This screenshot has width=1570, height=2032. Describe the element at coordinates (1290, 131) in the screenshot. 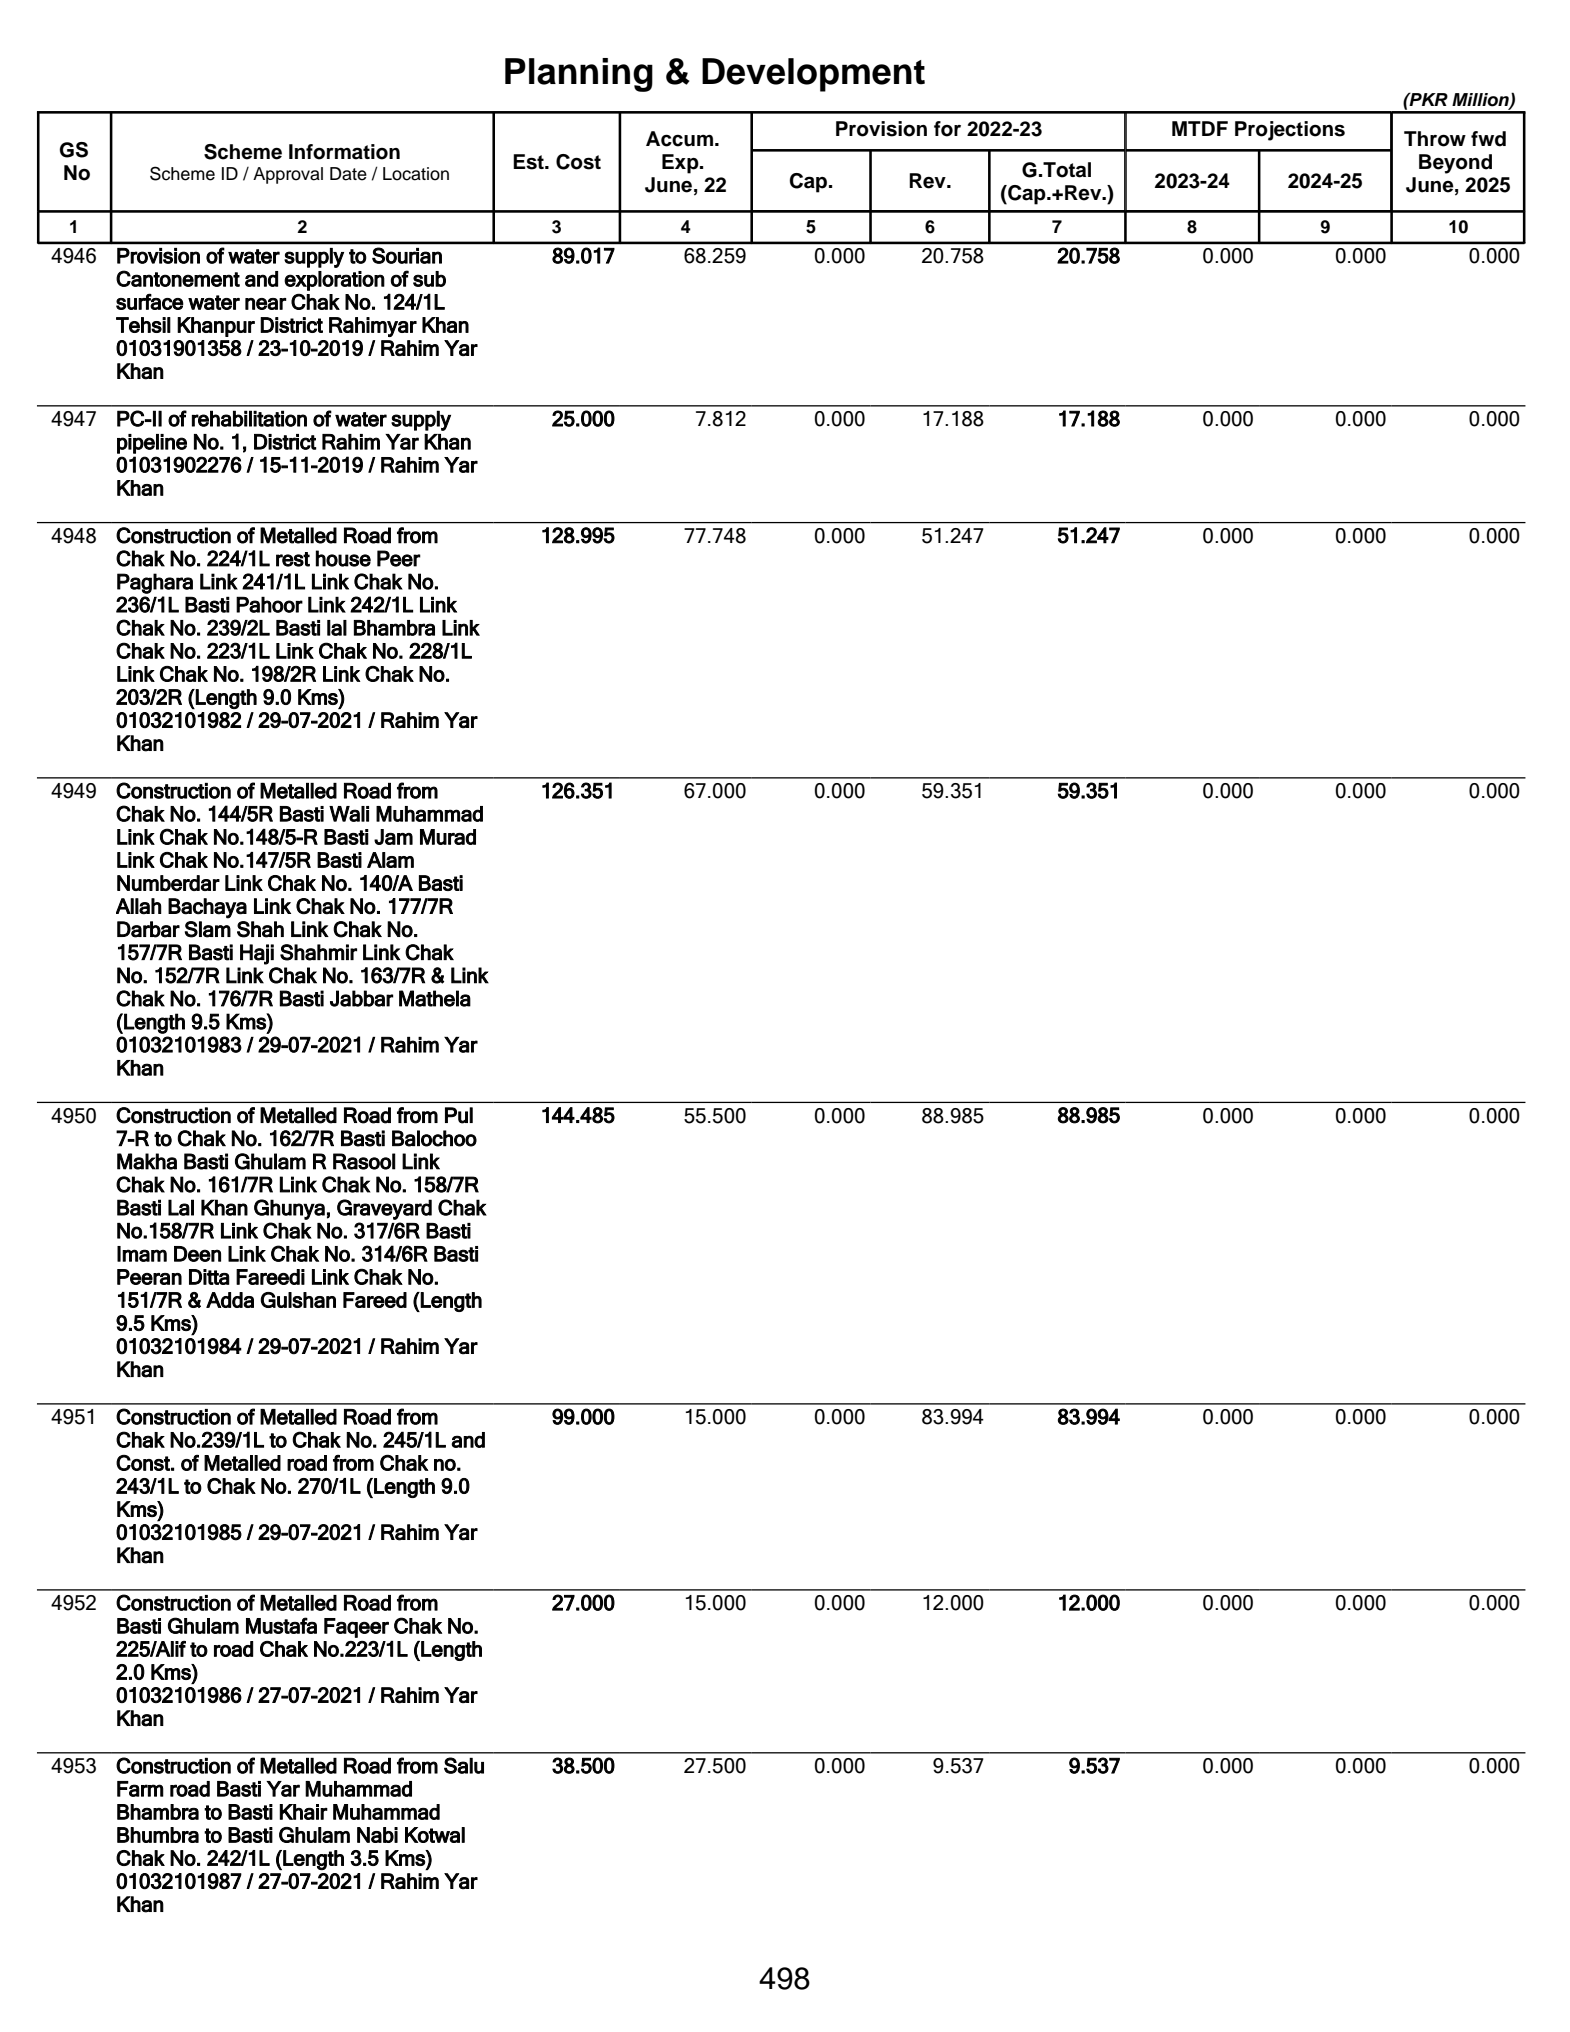

I see `Projections` at that location.
